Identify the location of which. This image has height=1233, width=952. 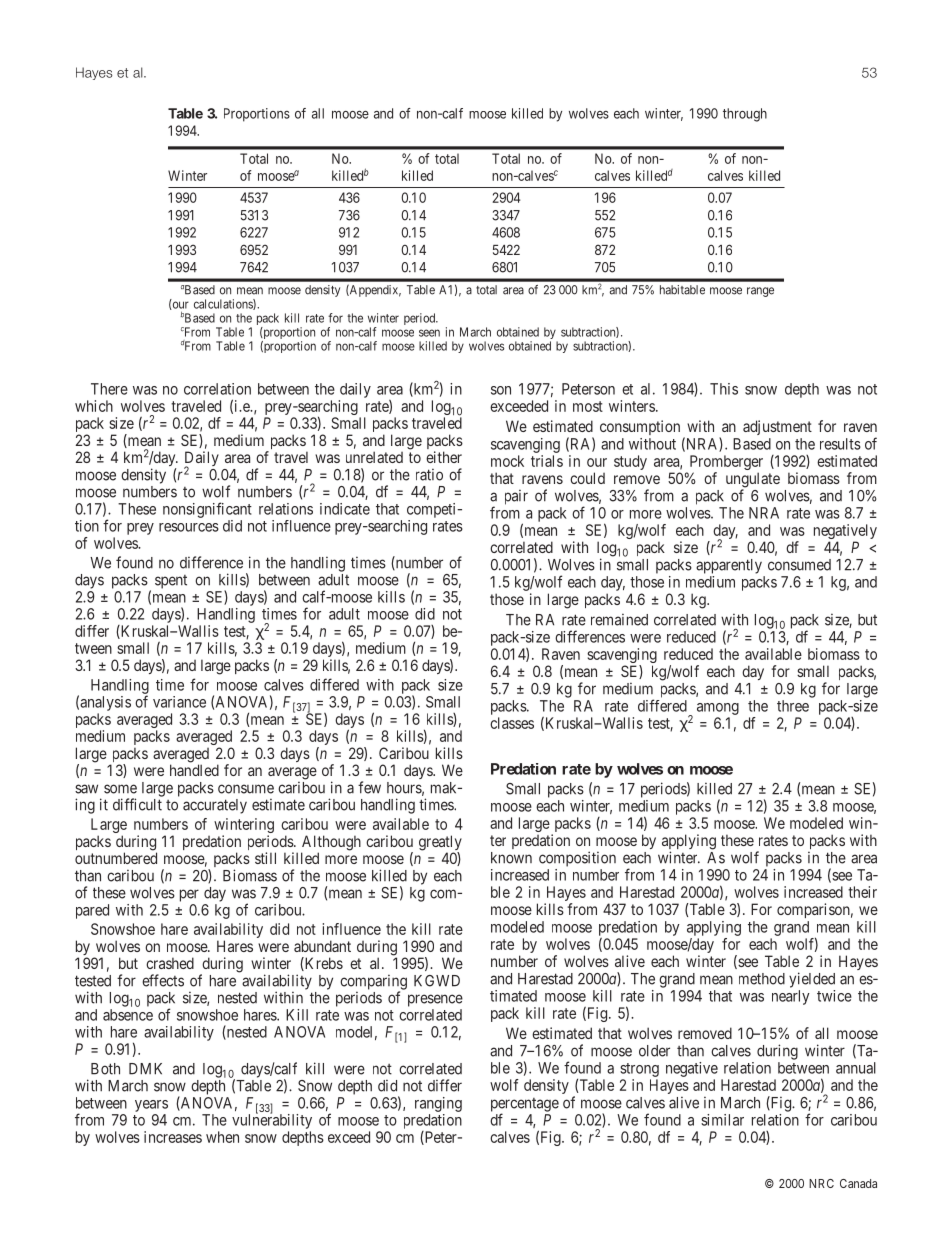
(94, 406).
